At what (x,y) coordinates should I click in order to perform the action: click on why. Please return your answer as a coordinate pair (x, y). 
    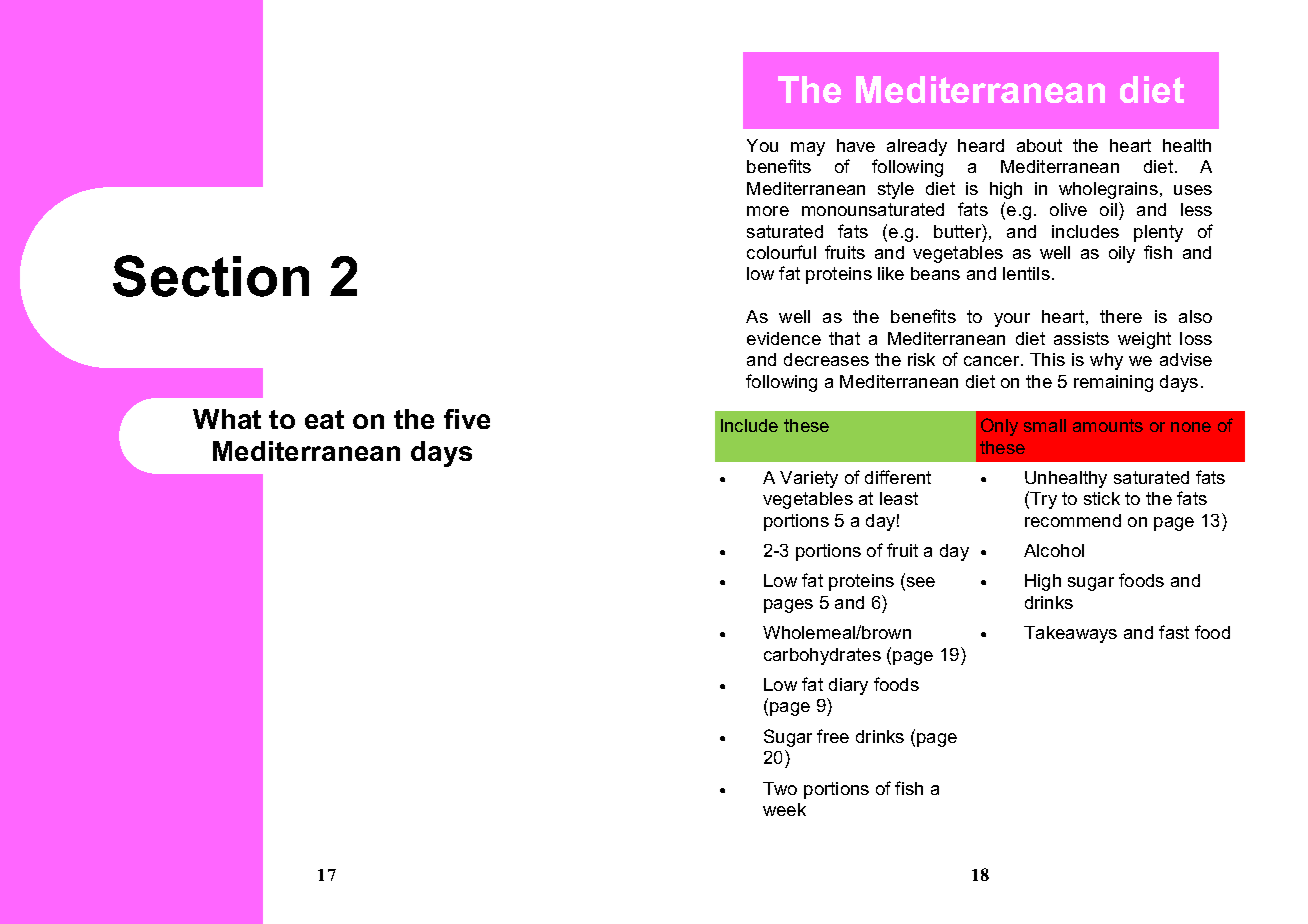
    Looking at the image, I should click on (1106, 361).
